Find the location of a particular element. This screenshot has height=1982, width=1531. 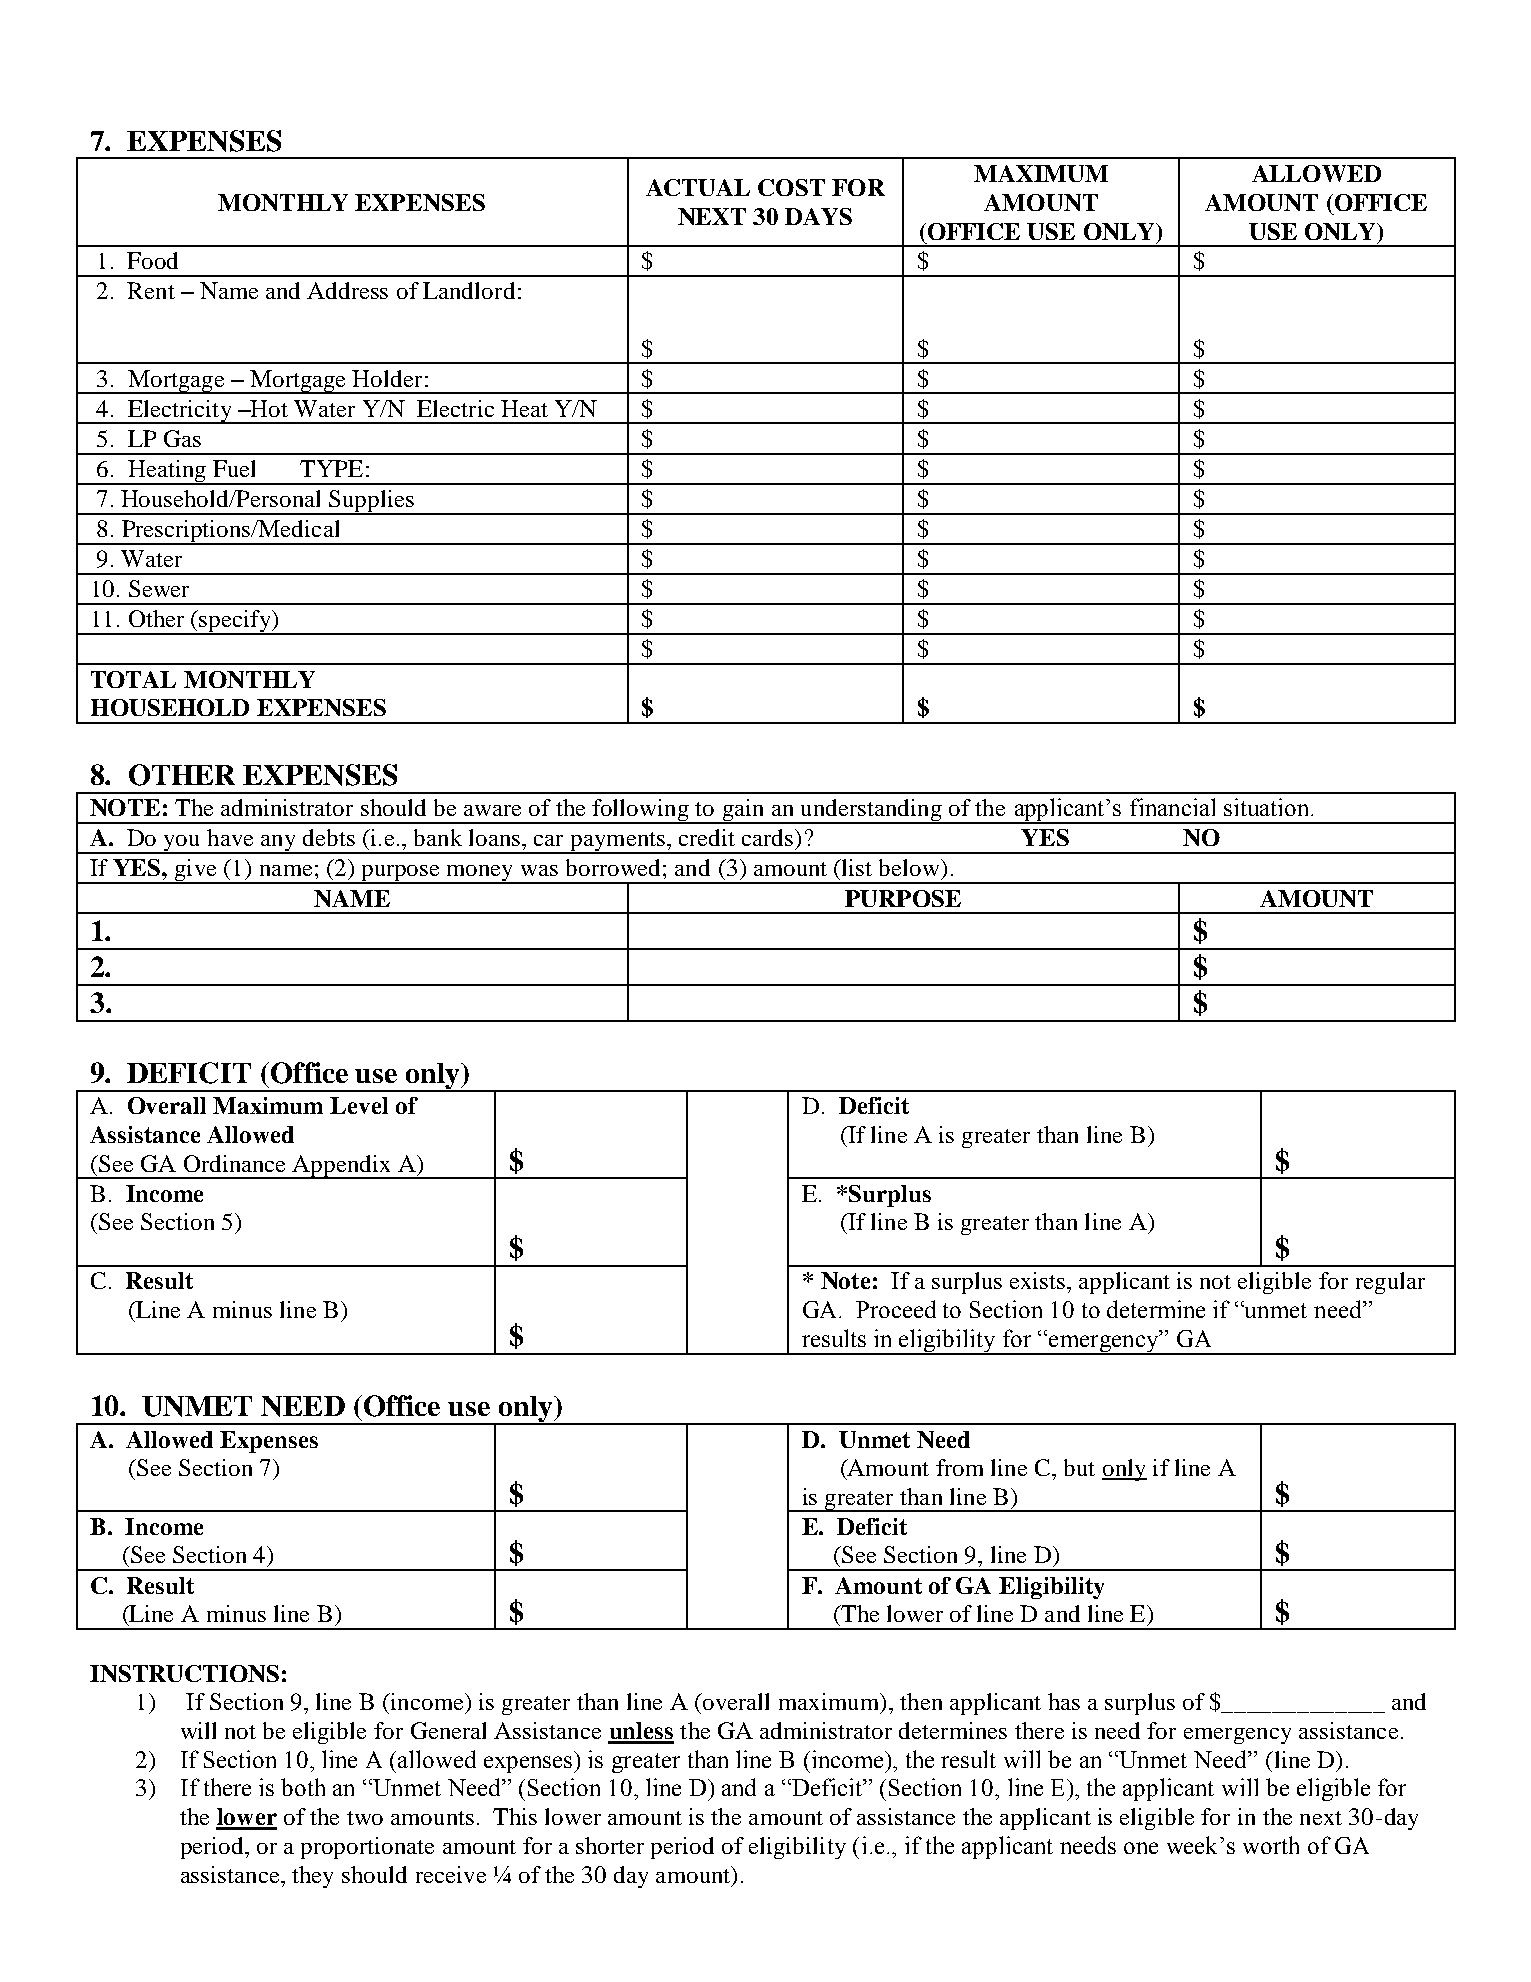

Proceed is located at coordinates (896, 1309).
